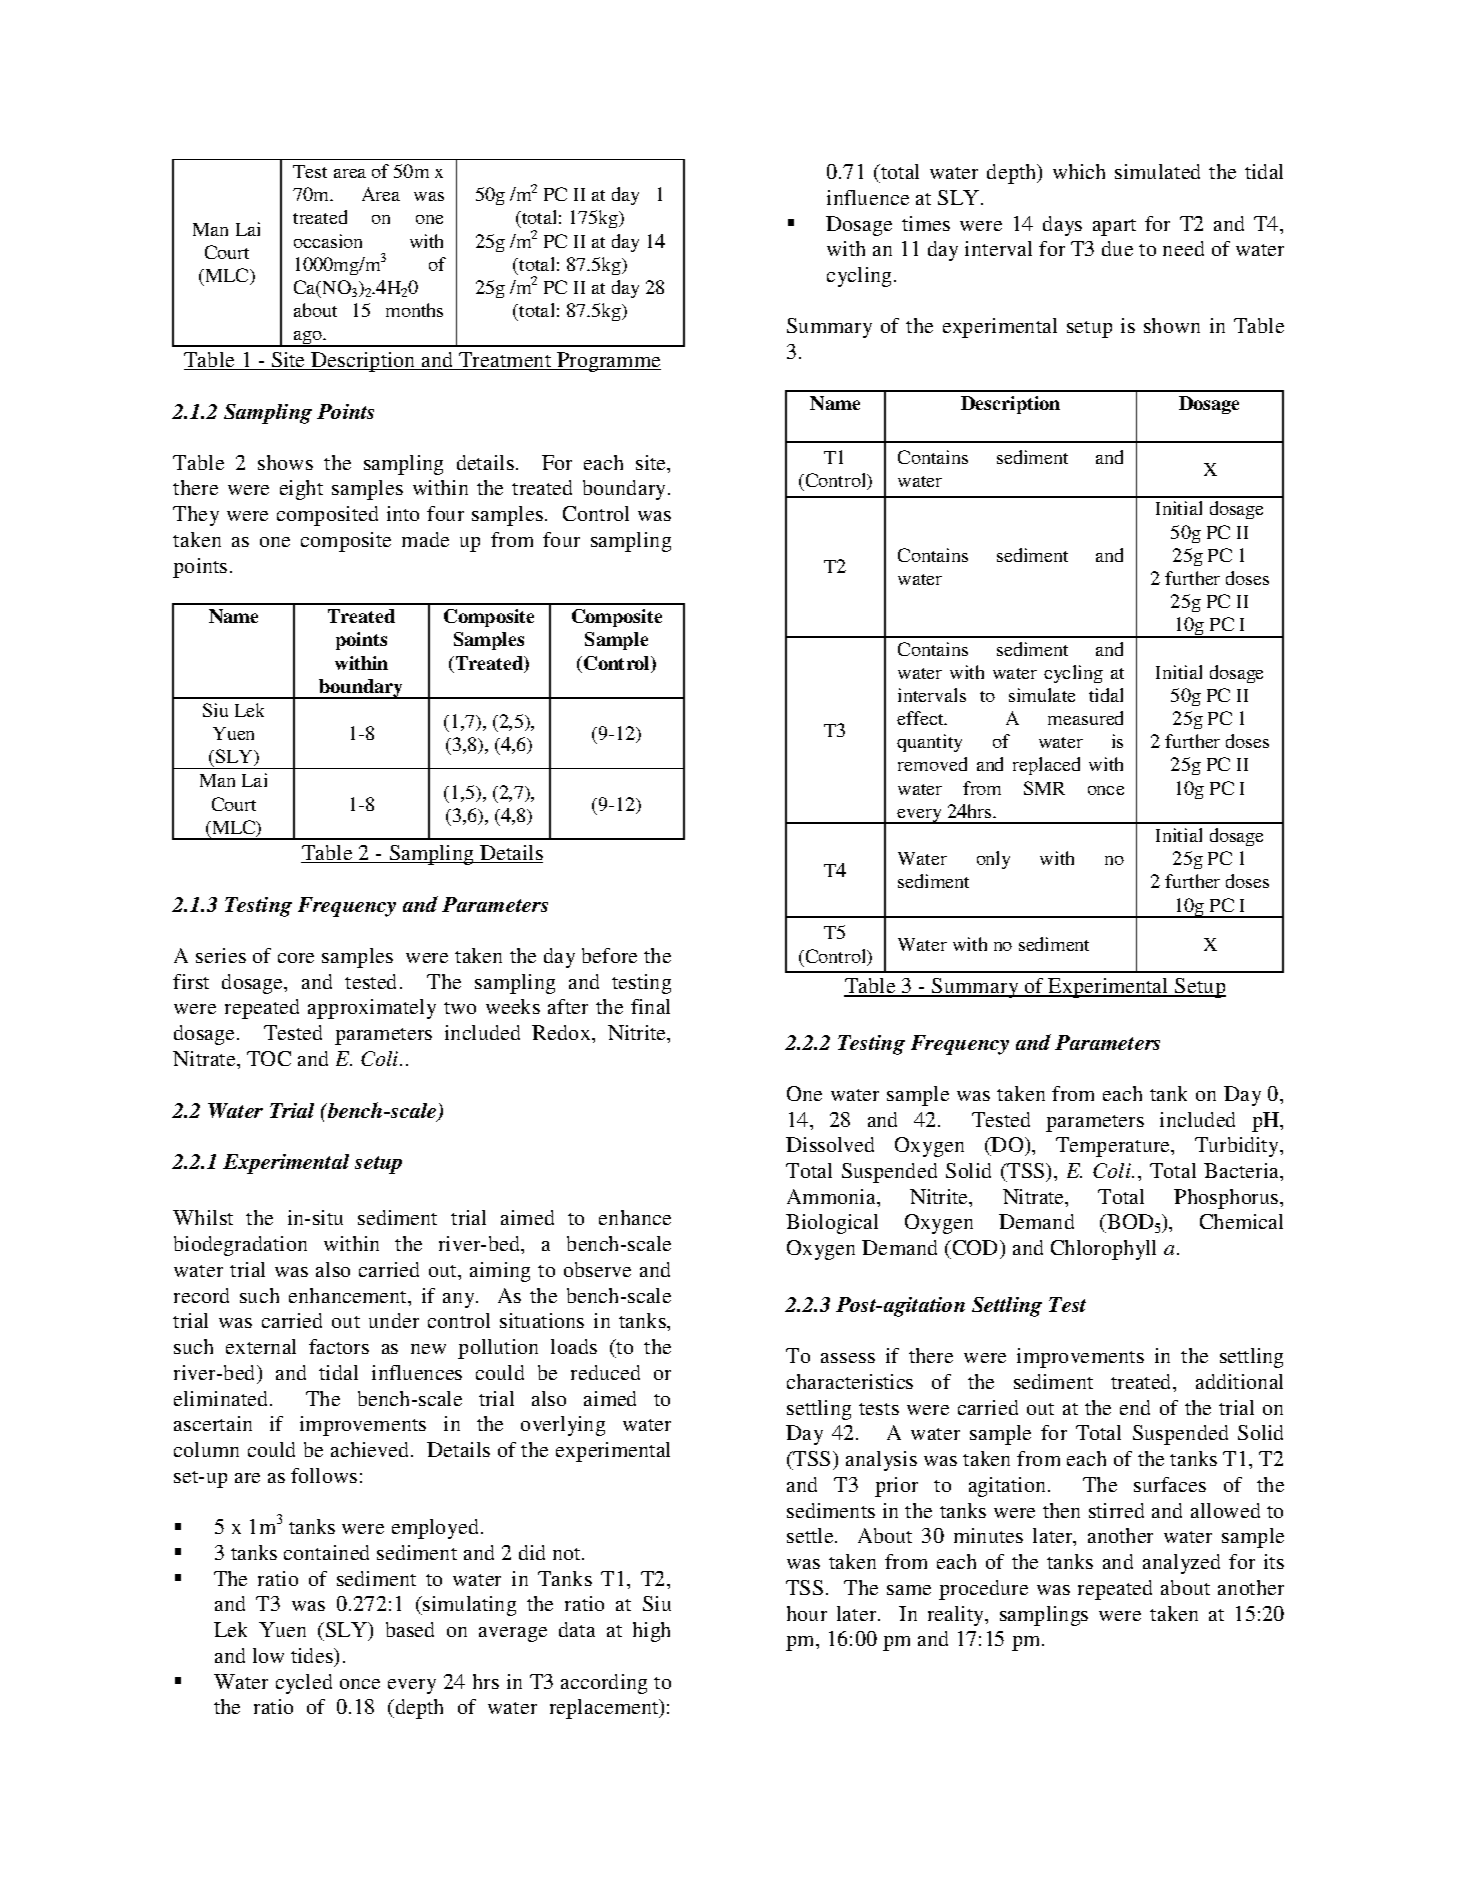 This screenshot has height=1887, width=1458. What do you see at coordinates (651, 1632) in the screenshot?
I see `high` at bounding box center [651, 1632].
